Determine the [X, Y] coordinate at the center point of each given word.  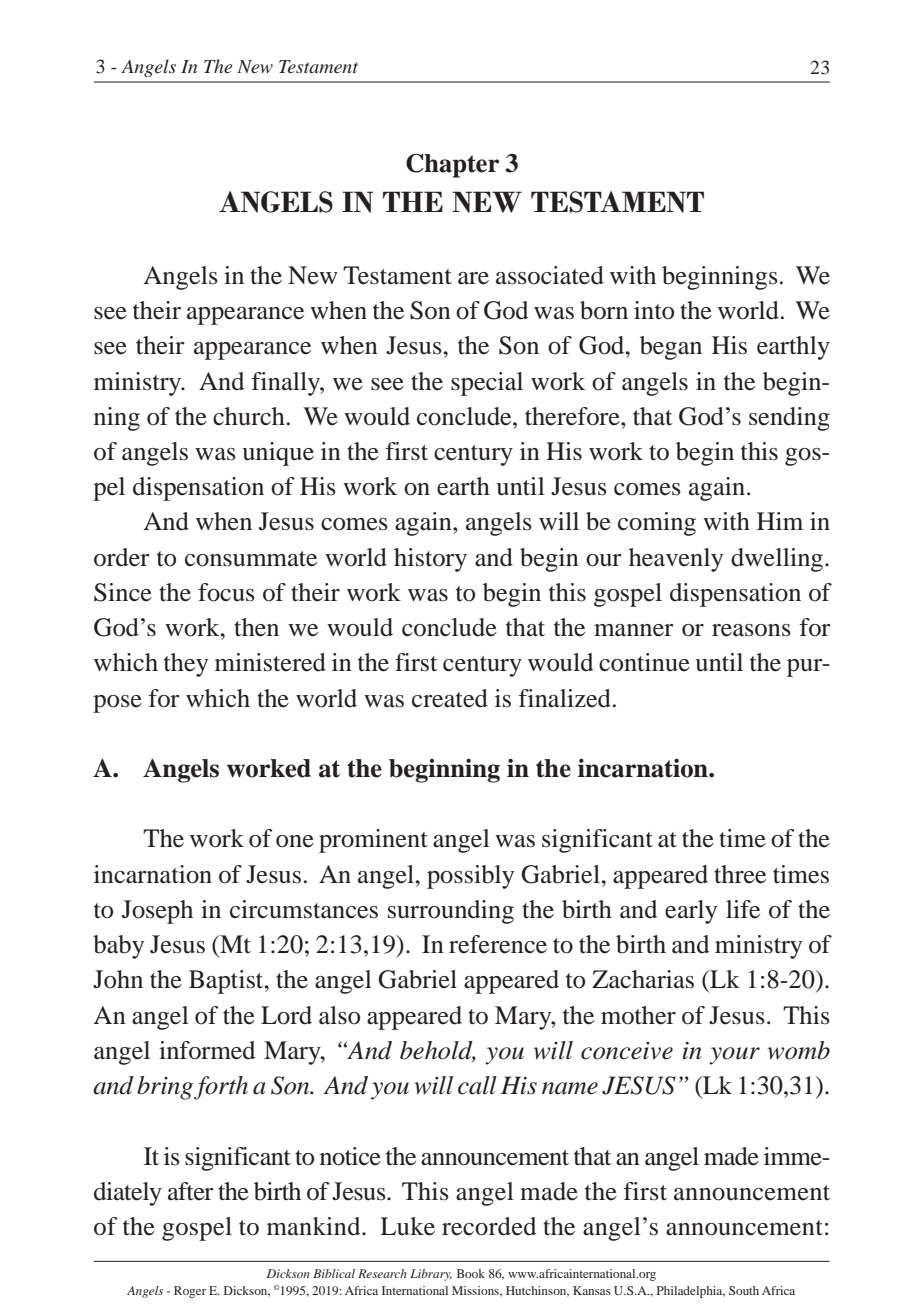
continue [644, 662]
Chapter [453, 165]
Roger [190, 1292]
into [654, 310]
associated [550, 275]
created [450, 698]
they [186, 665]
